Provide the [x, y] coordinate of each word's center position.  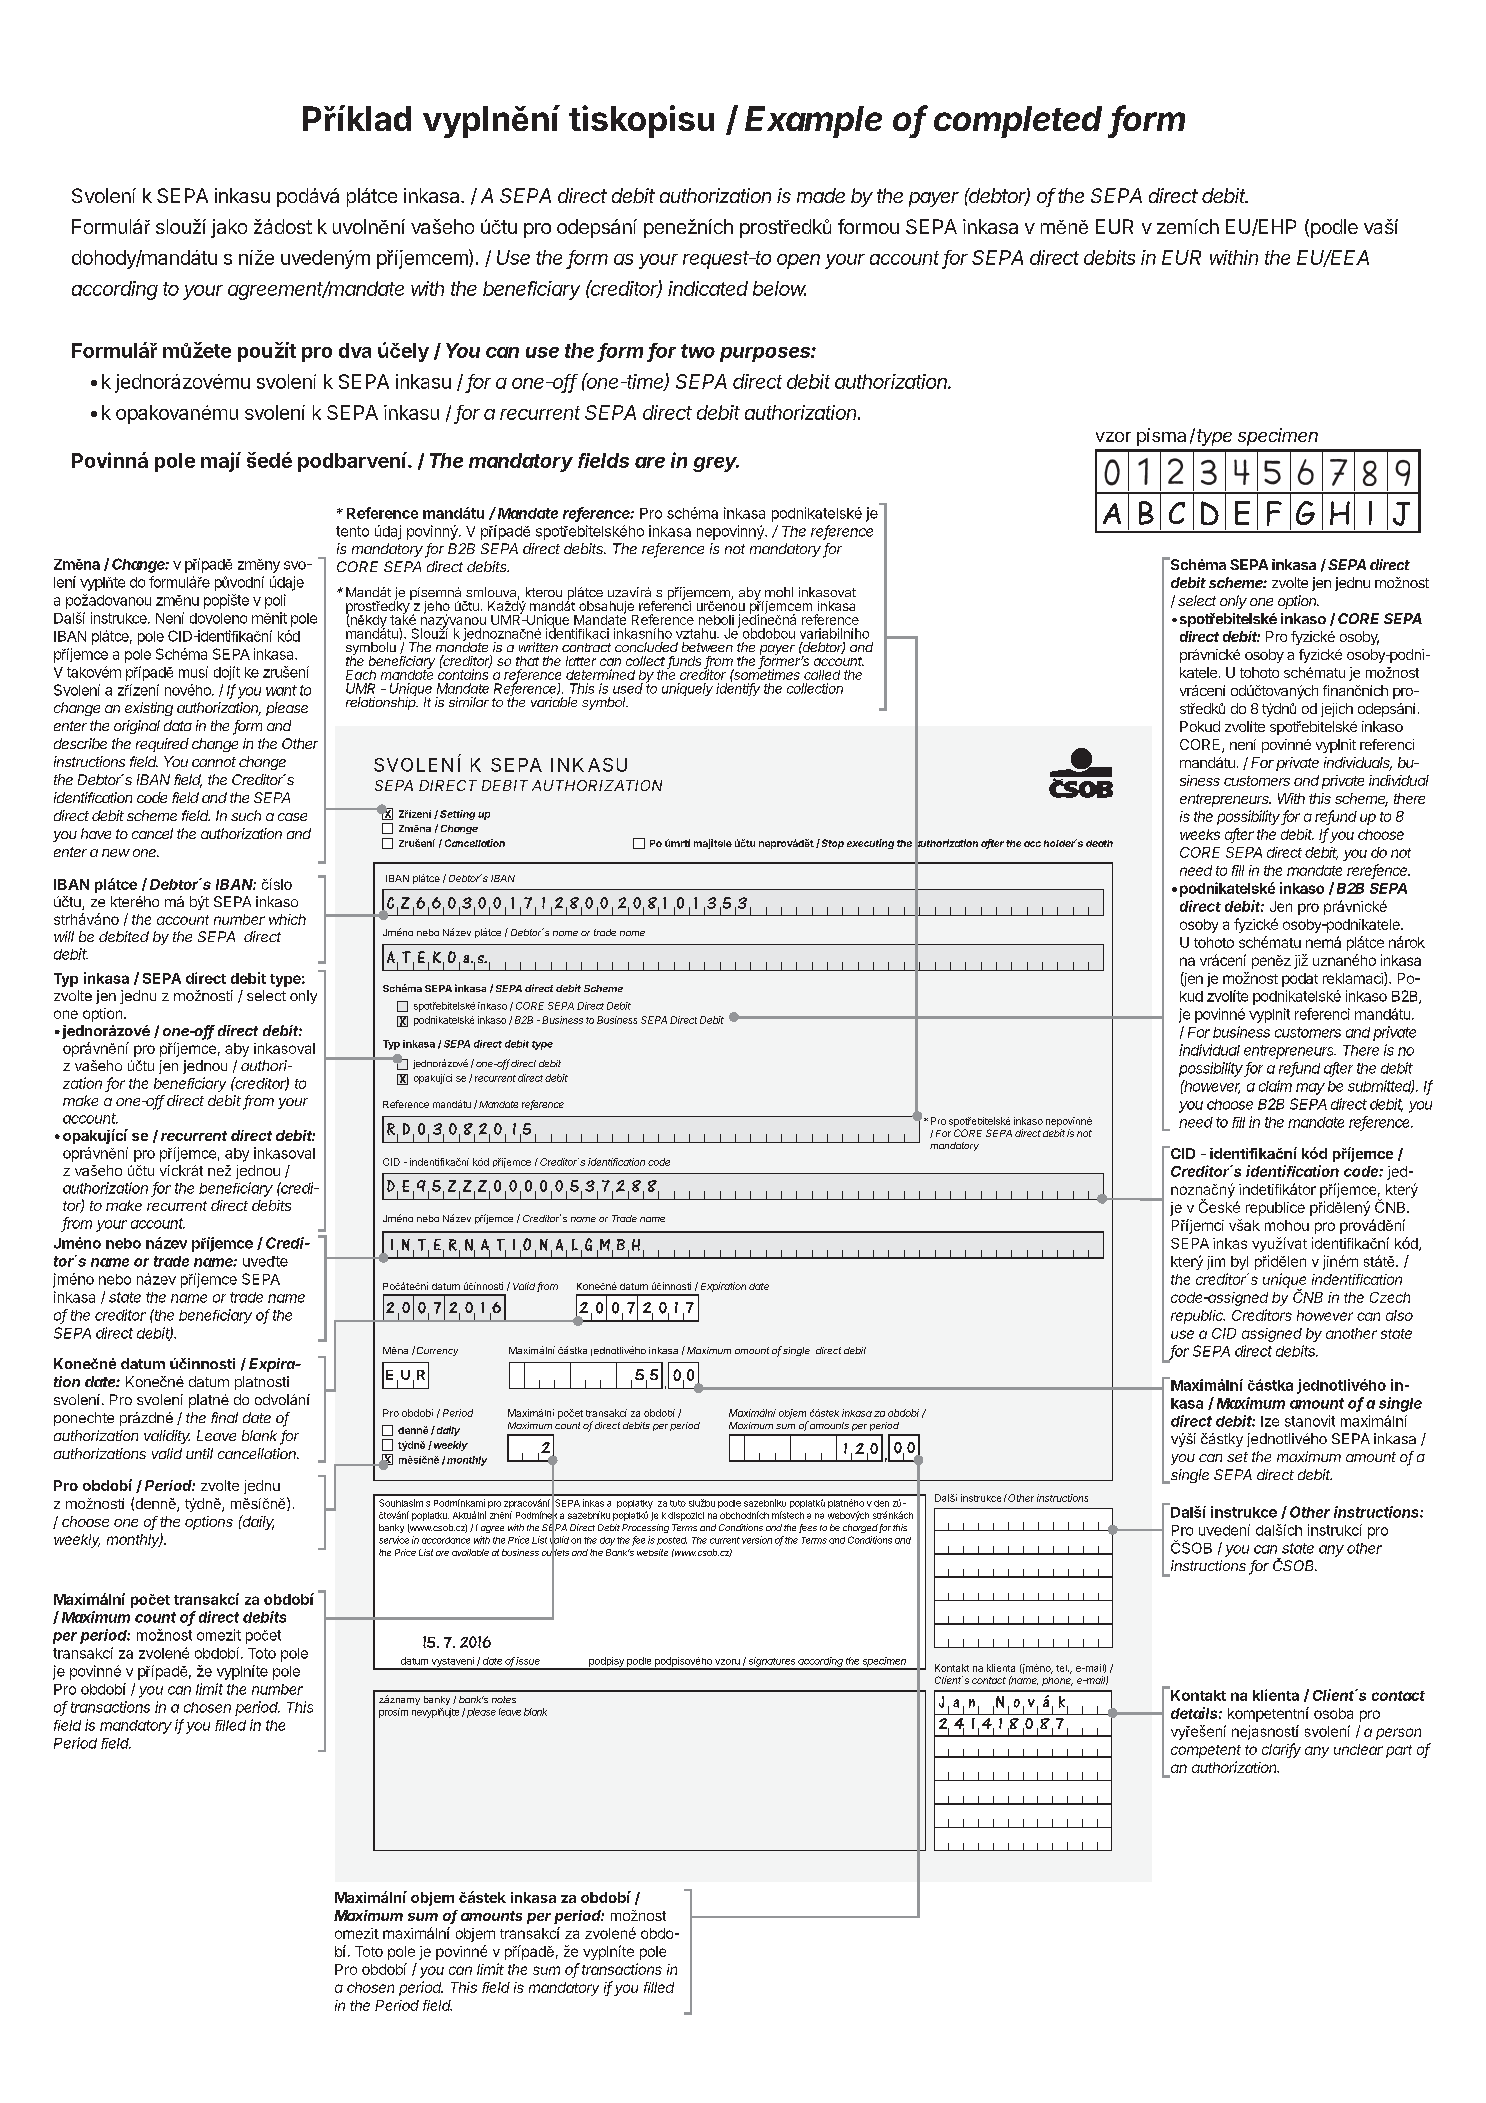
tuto [678, 1503]
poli [275, 601]
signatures [772, 1663]
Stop [833, 844]
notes [504, 1699]
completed [1018, 122]
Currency [437, 1351]
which [287, 919]
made [821, 195]
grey [716, 464]
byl [1239, 1263]
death [1099, 843]
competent [1206, 1751]
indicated [708, 288]
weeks [1200, 834]
